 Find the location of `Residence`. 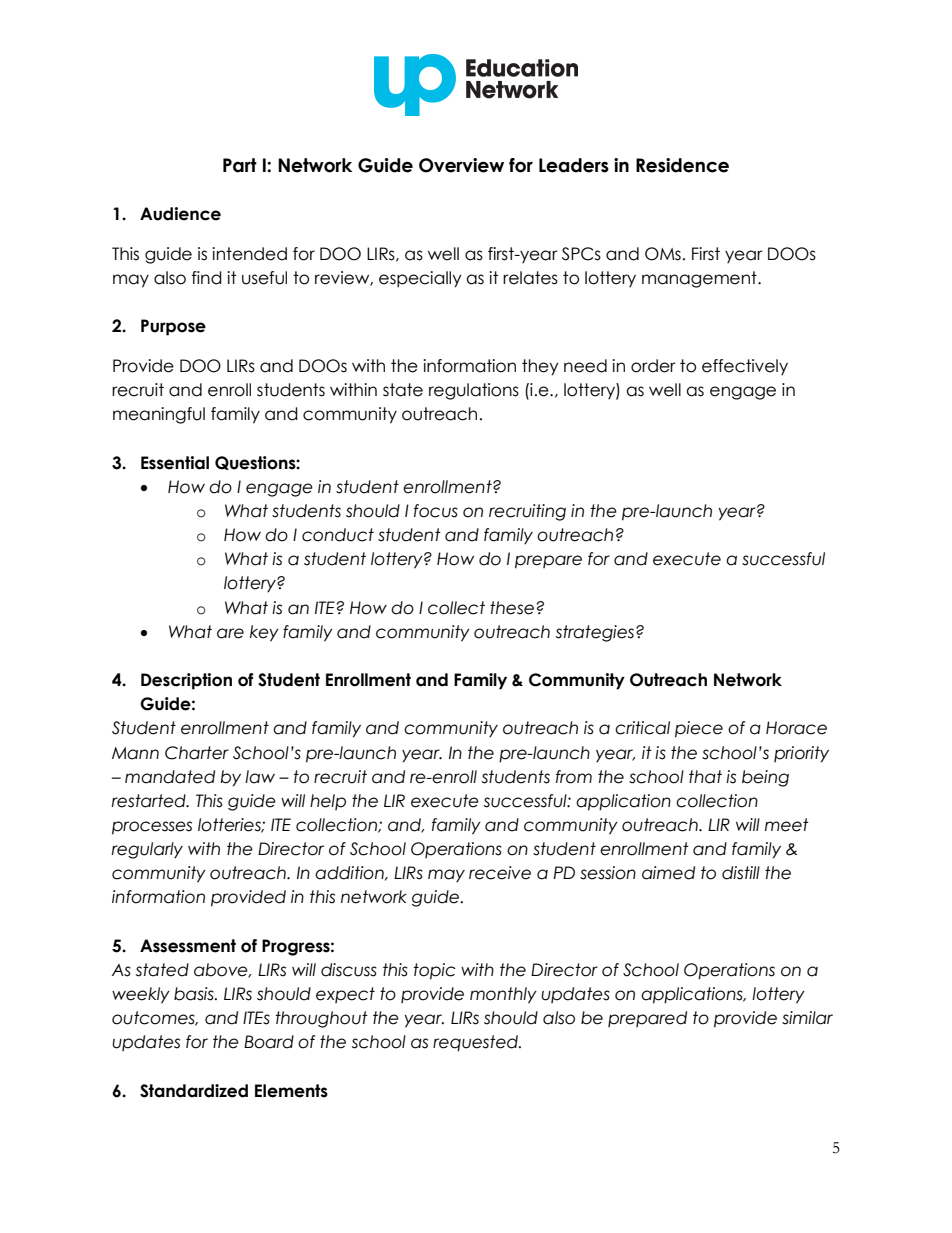

Residence is located at coordinates (682, 165).
